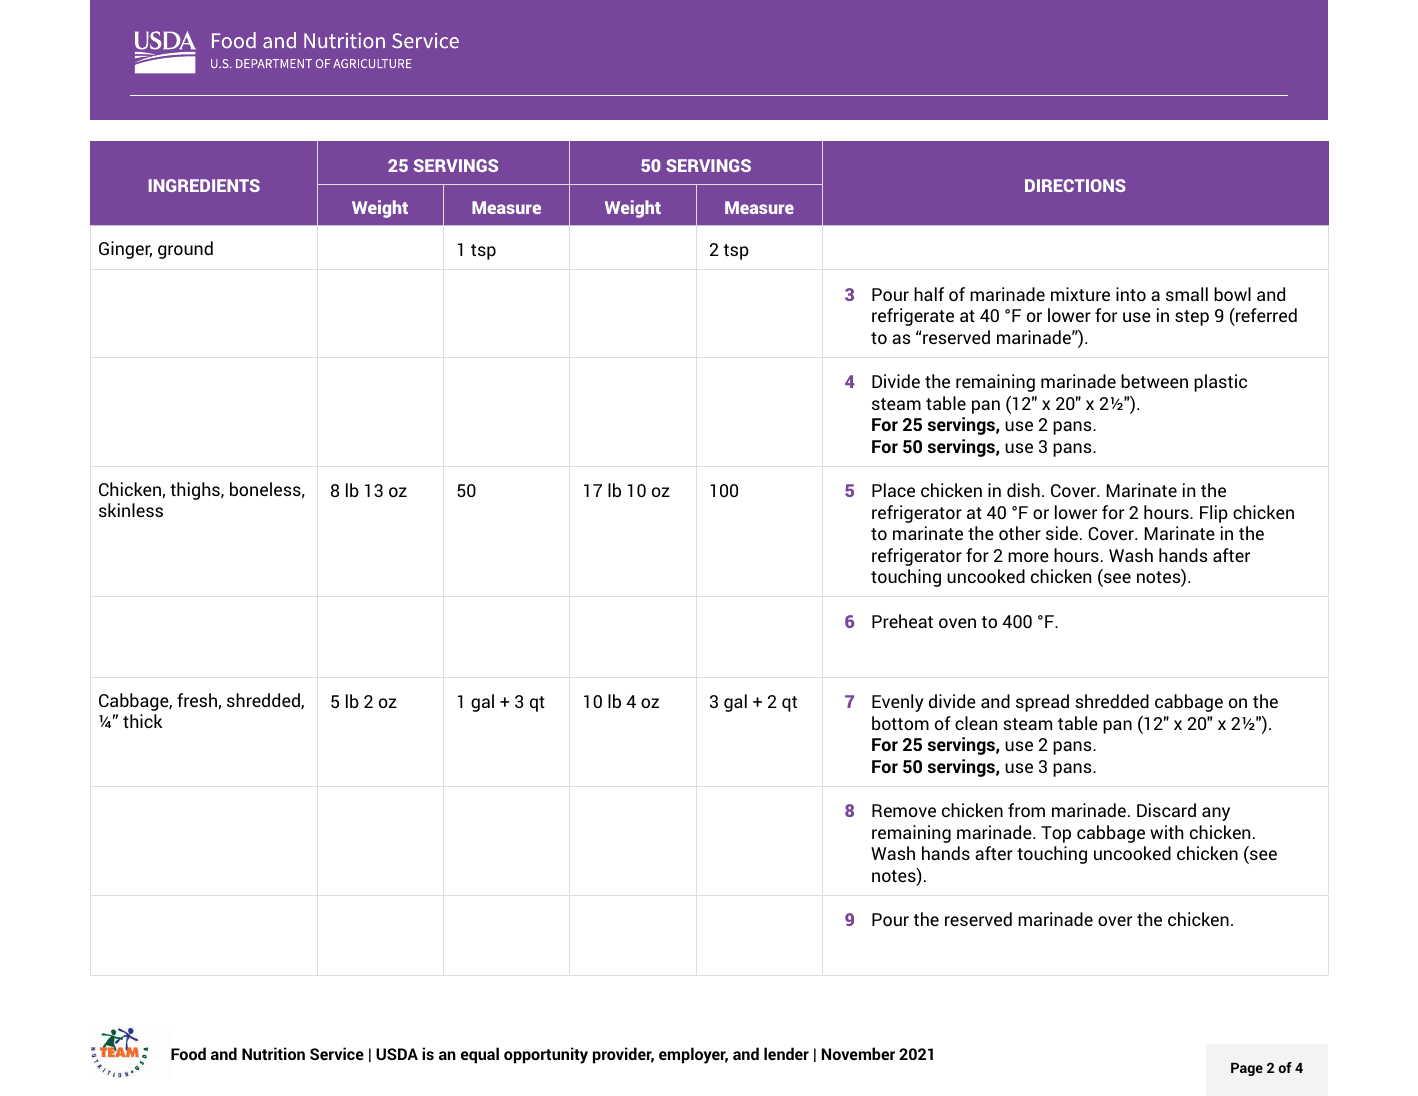 Image resolution: width=1418 pixels, height=1096 pixels. Describe the element at coordinates (1247, 1069) in the document. I see `Page` at that location.
